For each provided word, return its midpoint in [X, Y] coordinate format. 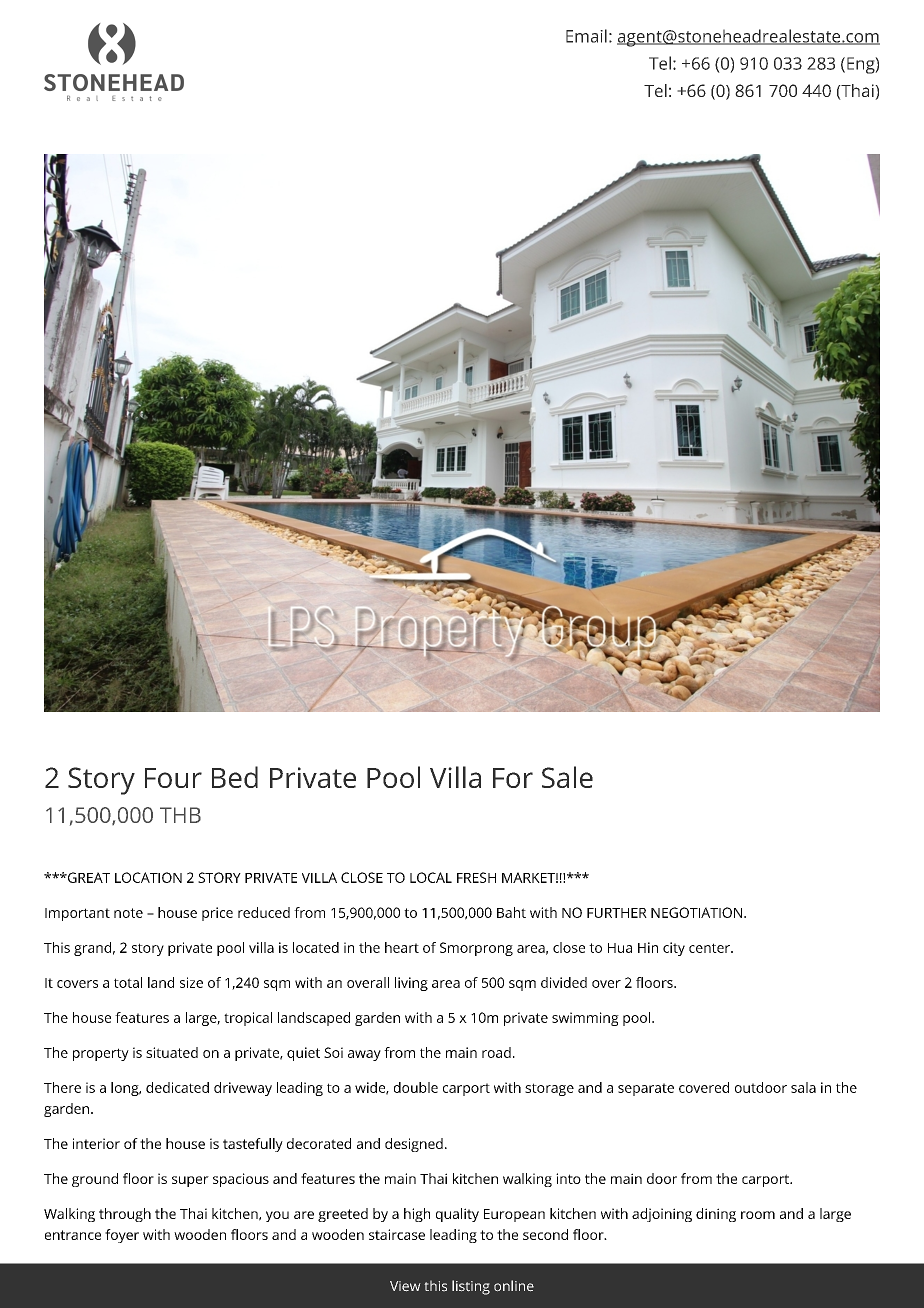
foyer [122, 1236]
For [513, 778]
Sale [567, 777]
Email [586, 36]
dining [716, 1215]
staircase [397, 1234]
